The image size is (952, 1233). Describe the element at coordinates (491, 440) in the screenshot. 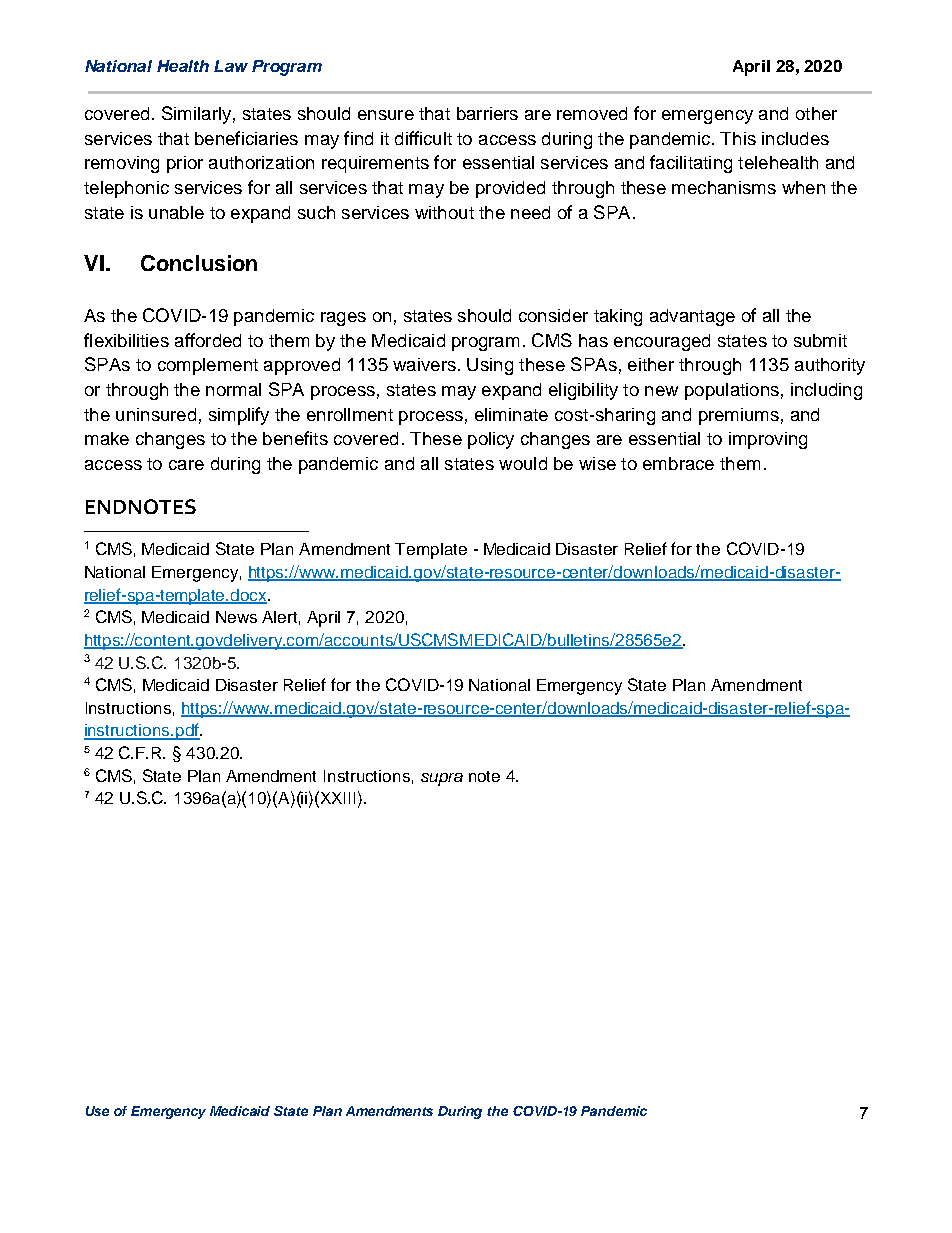

I see `policy` at that location.
